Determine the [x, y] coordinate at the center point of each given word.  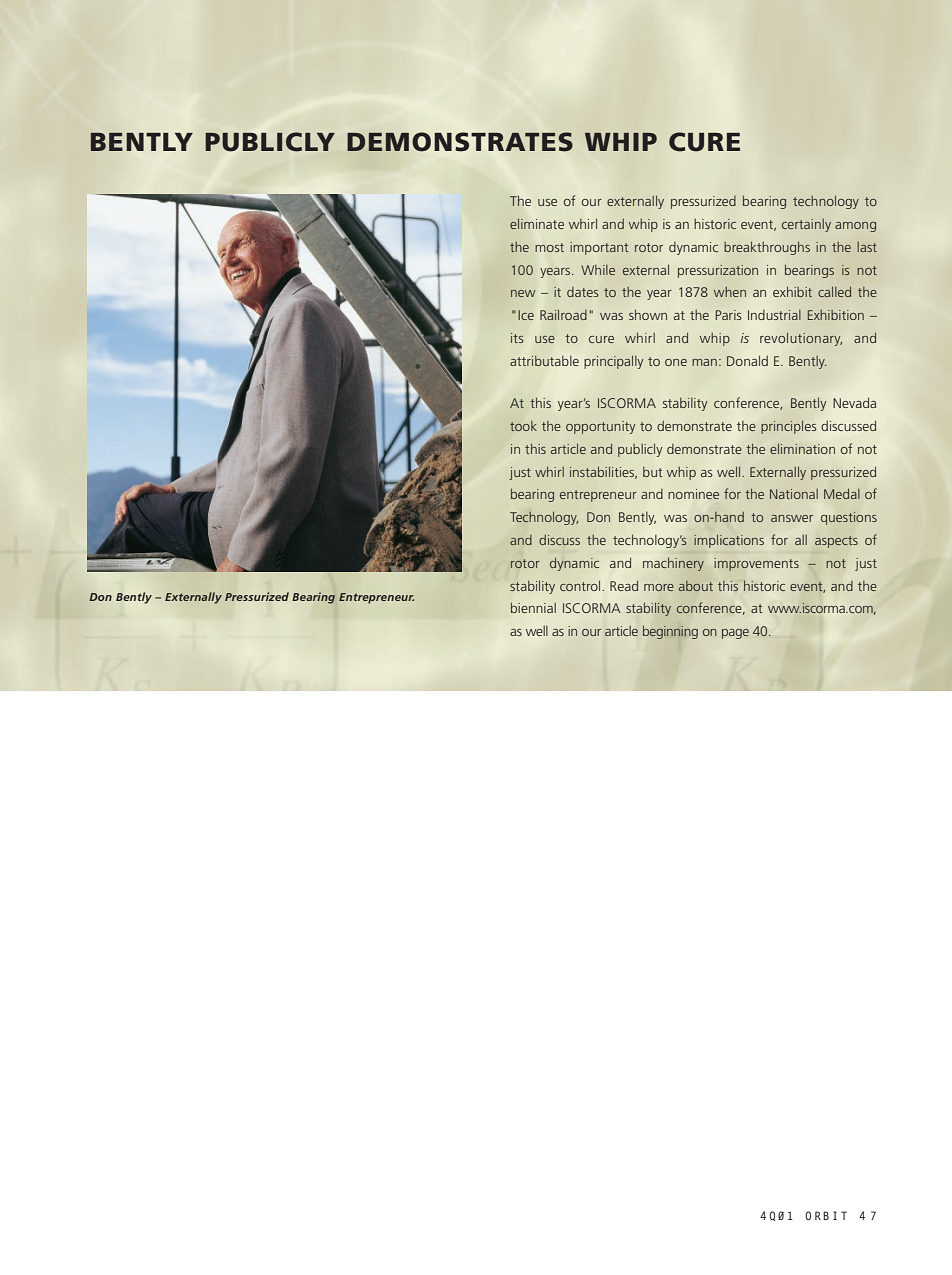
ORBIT [826, 1215]
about [696, 586]
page [735, 634]
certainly [806, 225]
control [581, 586]
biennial [533, 607]
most [549, 247]
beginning [670, 632]
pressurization [718, 271]
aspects [836, 542]
